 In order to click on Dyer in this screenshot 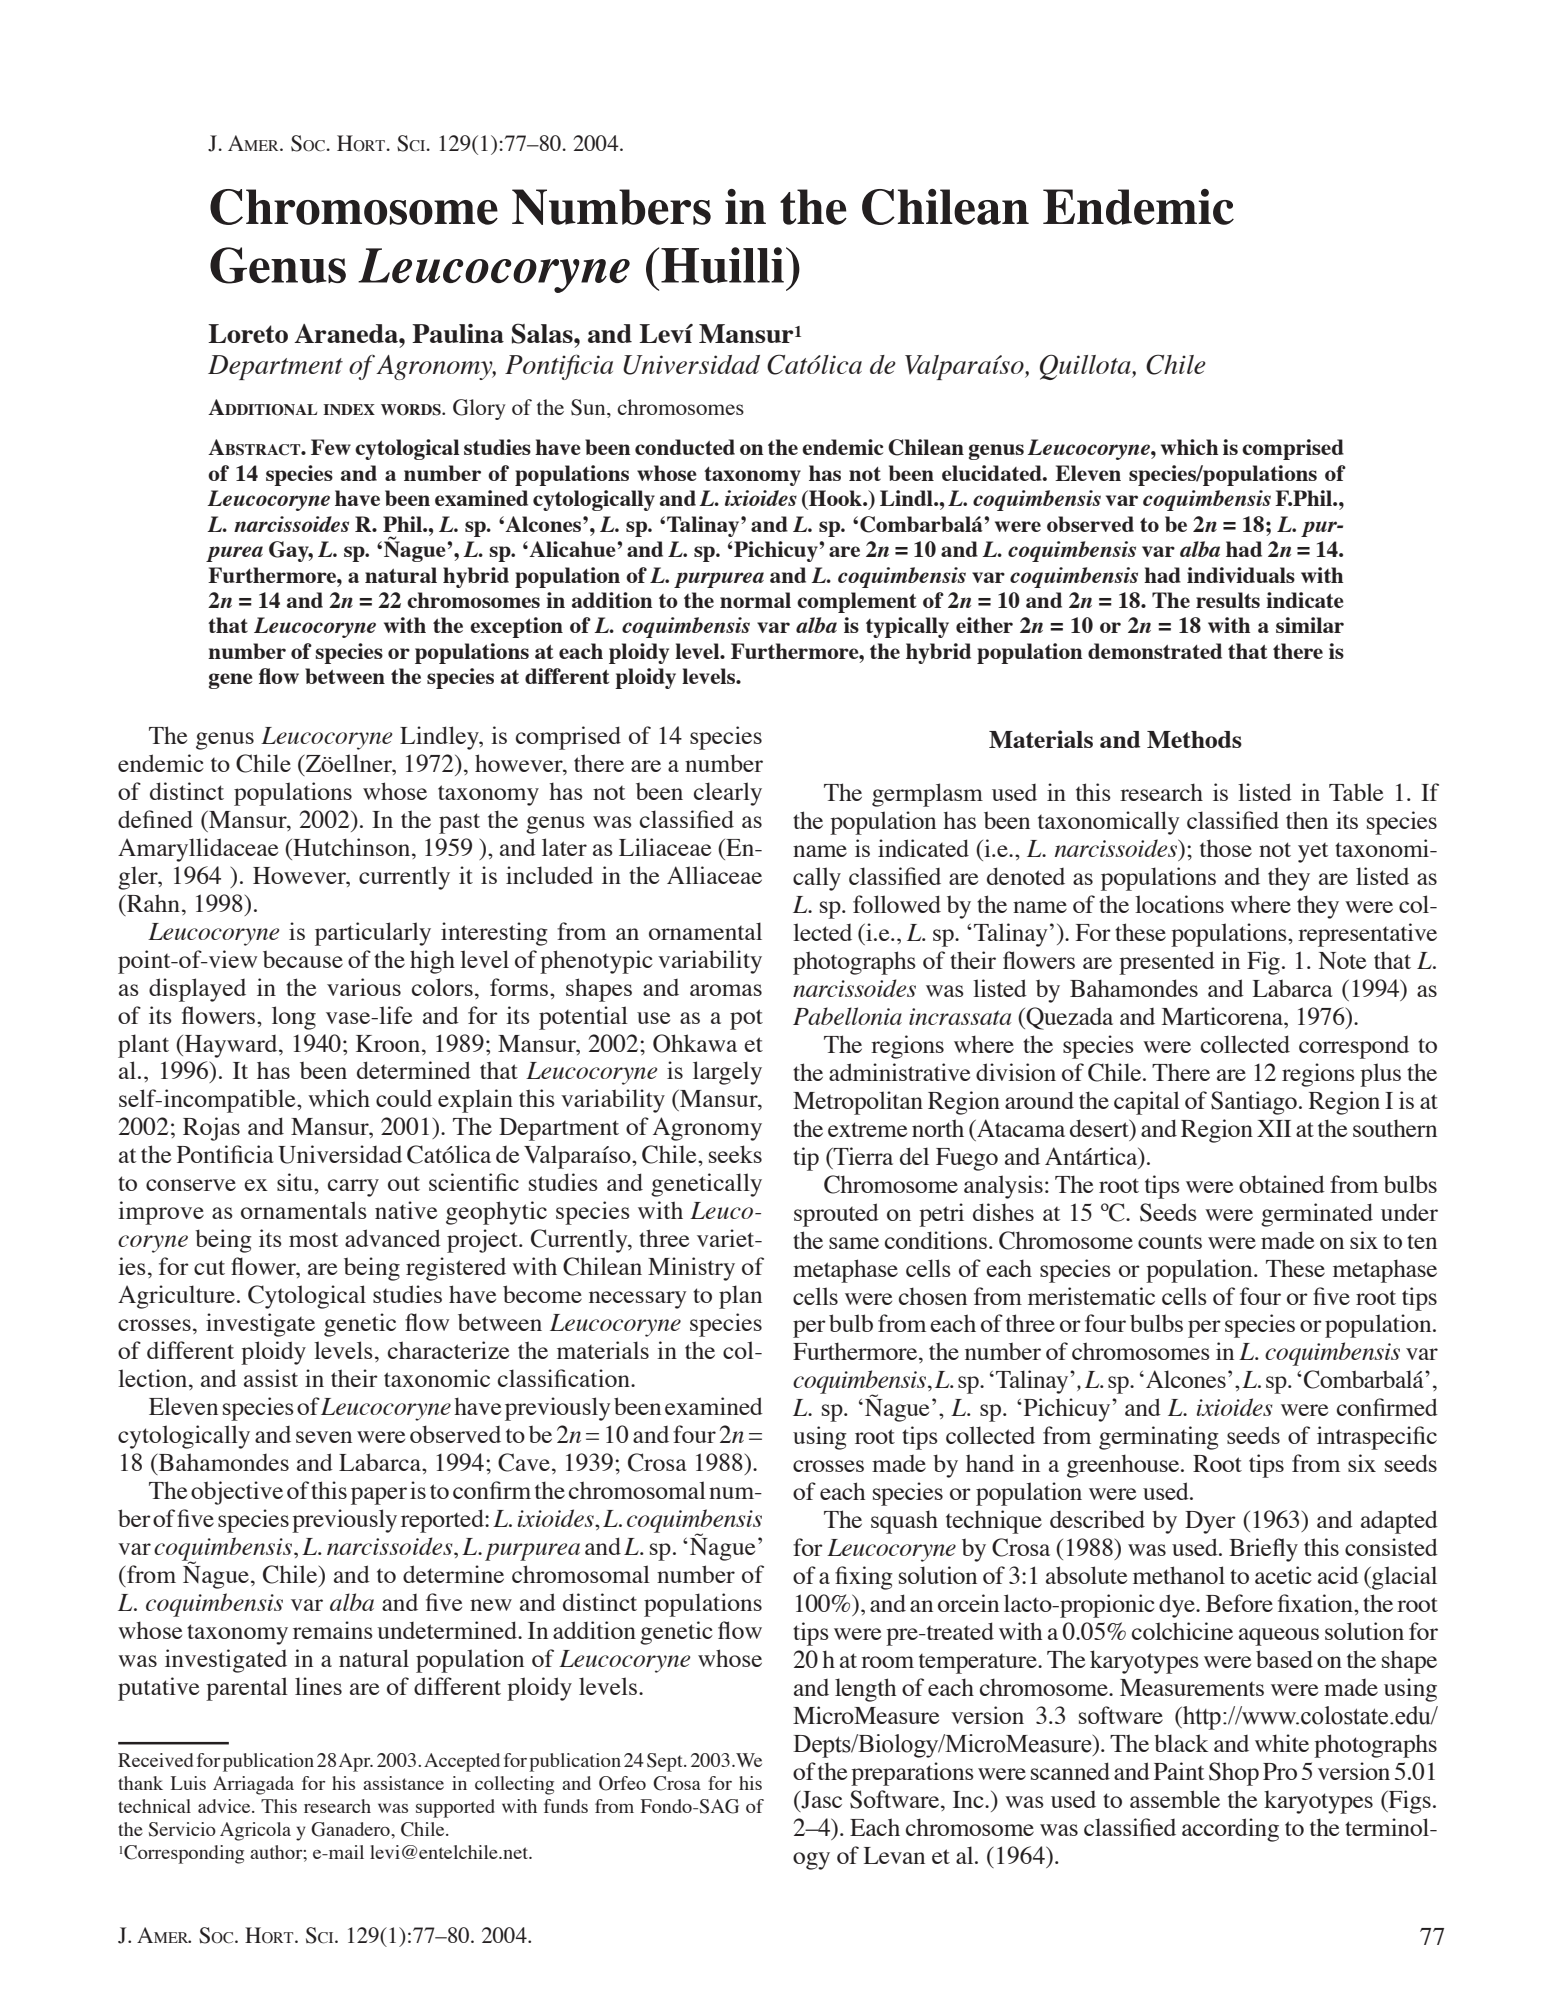, I will do `click(1210, 1522)`.
